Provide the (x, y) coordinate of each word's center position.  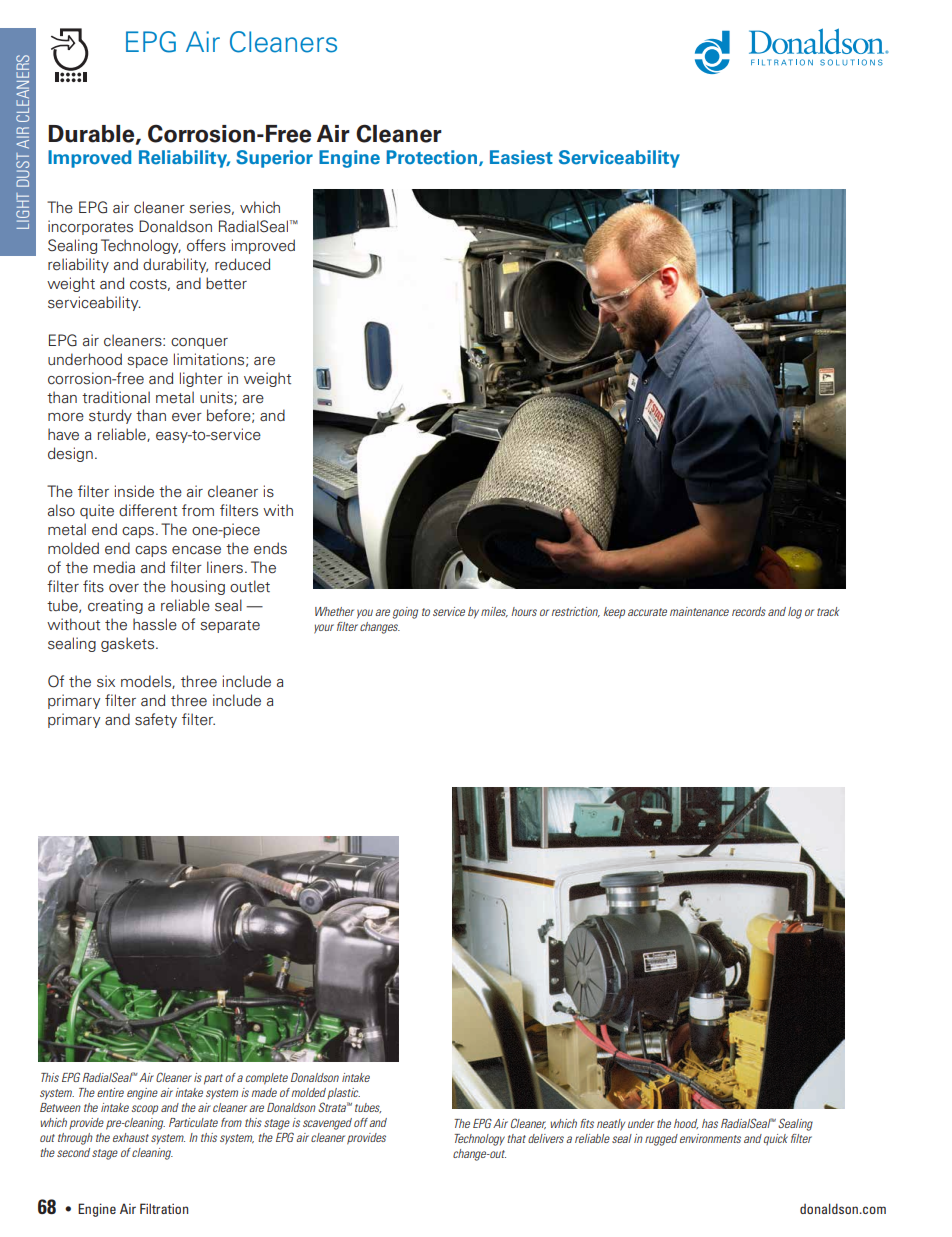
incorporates (90, 227)
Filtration (164, 1208)
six (106, 681)
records (749, 611)
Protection (433, 158)
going (405, 613)
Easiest (521, 157)
